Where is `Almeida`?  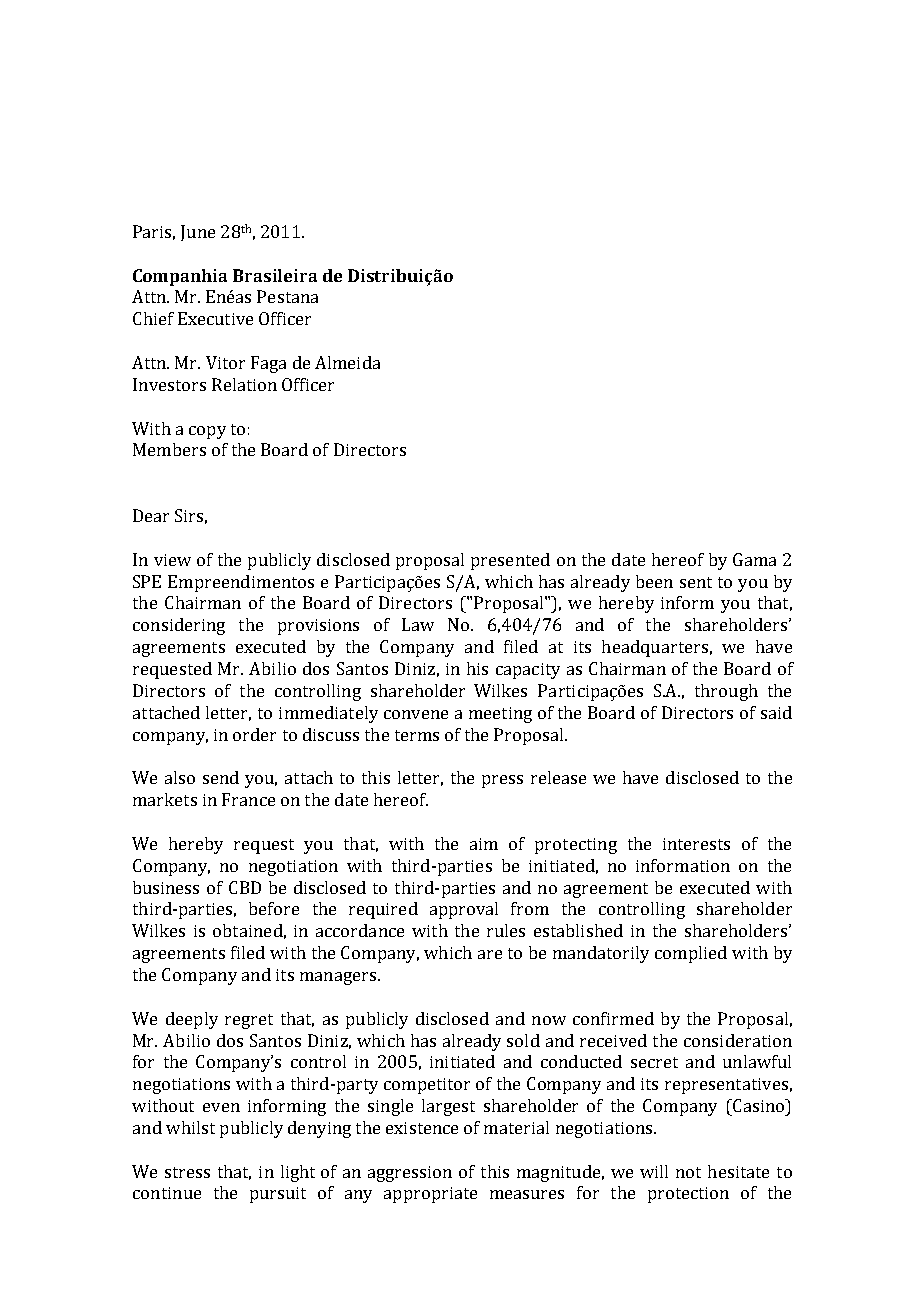
Almeida is located at coordinates (347, 362).
